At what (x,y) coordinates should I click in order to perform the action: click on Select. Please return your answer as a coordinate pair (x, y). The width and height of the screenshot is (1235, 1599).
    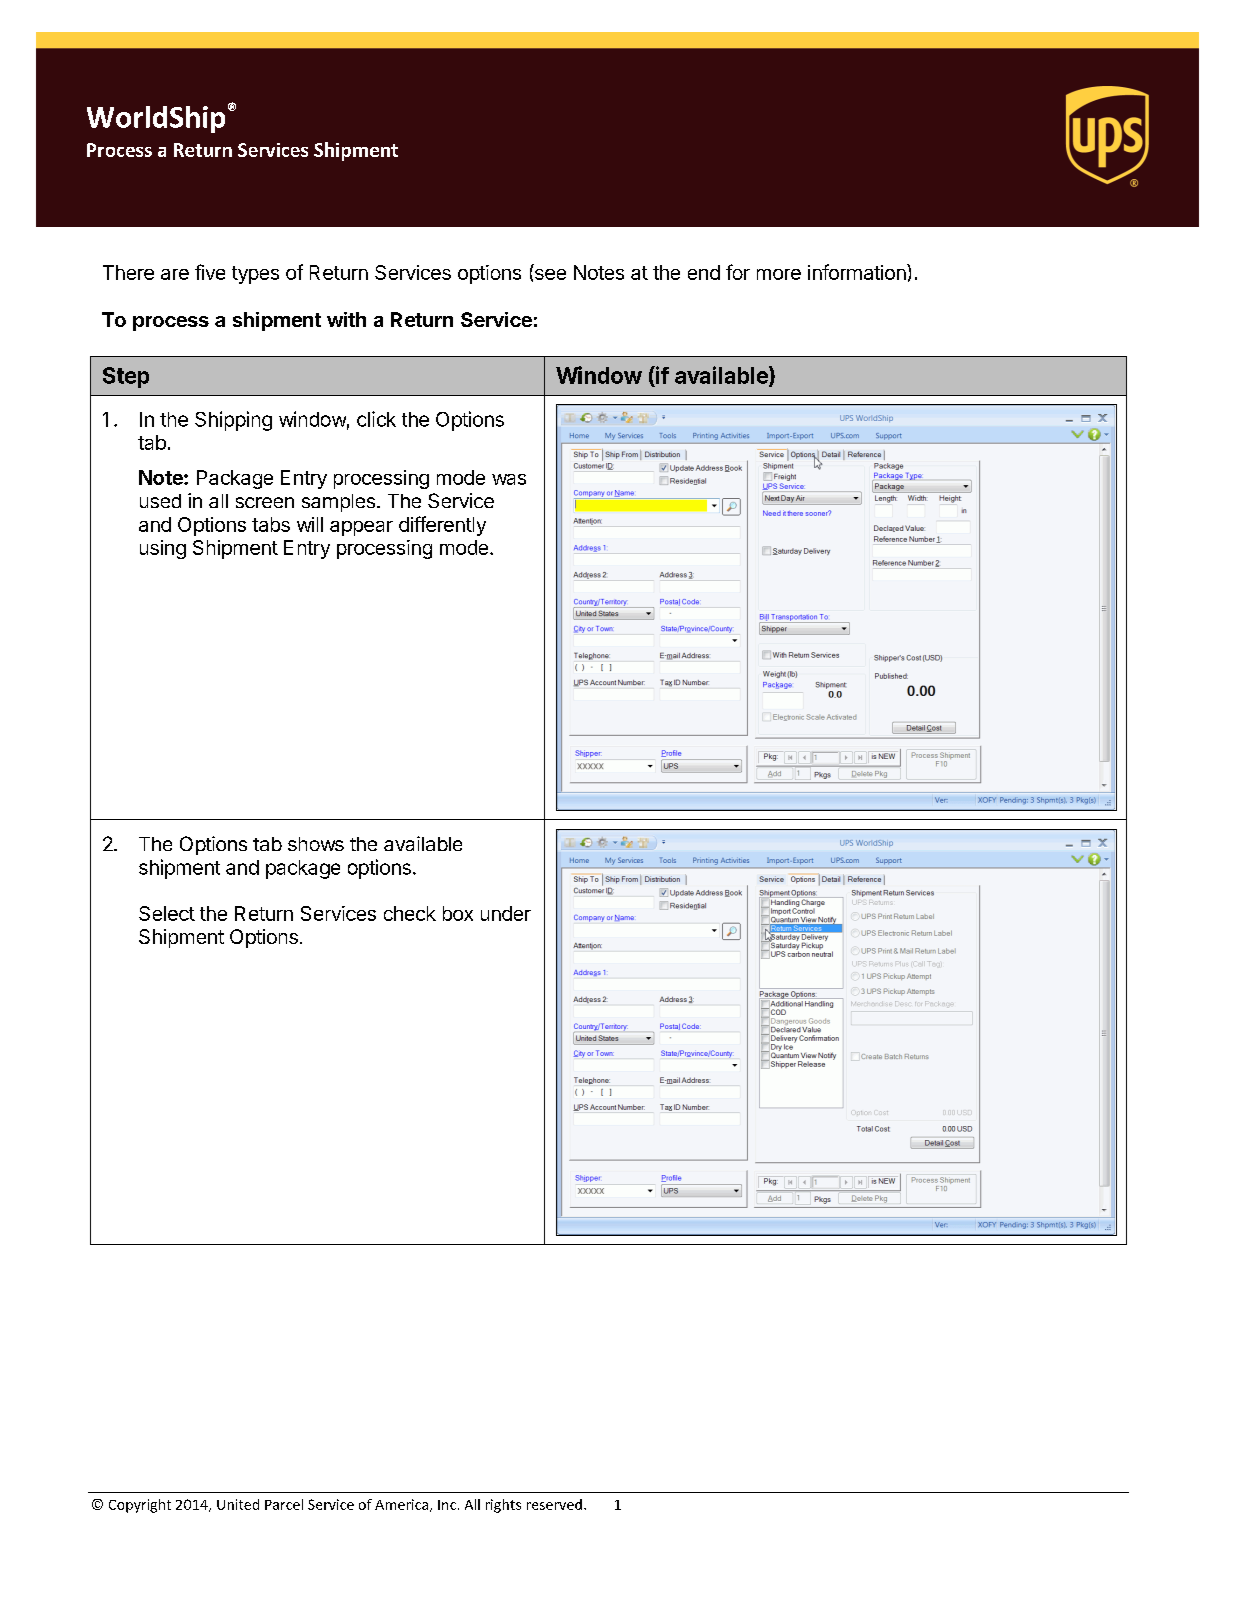
    Looking at the image, I should click on (167, 913).
